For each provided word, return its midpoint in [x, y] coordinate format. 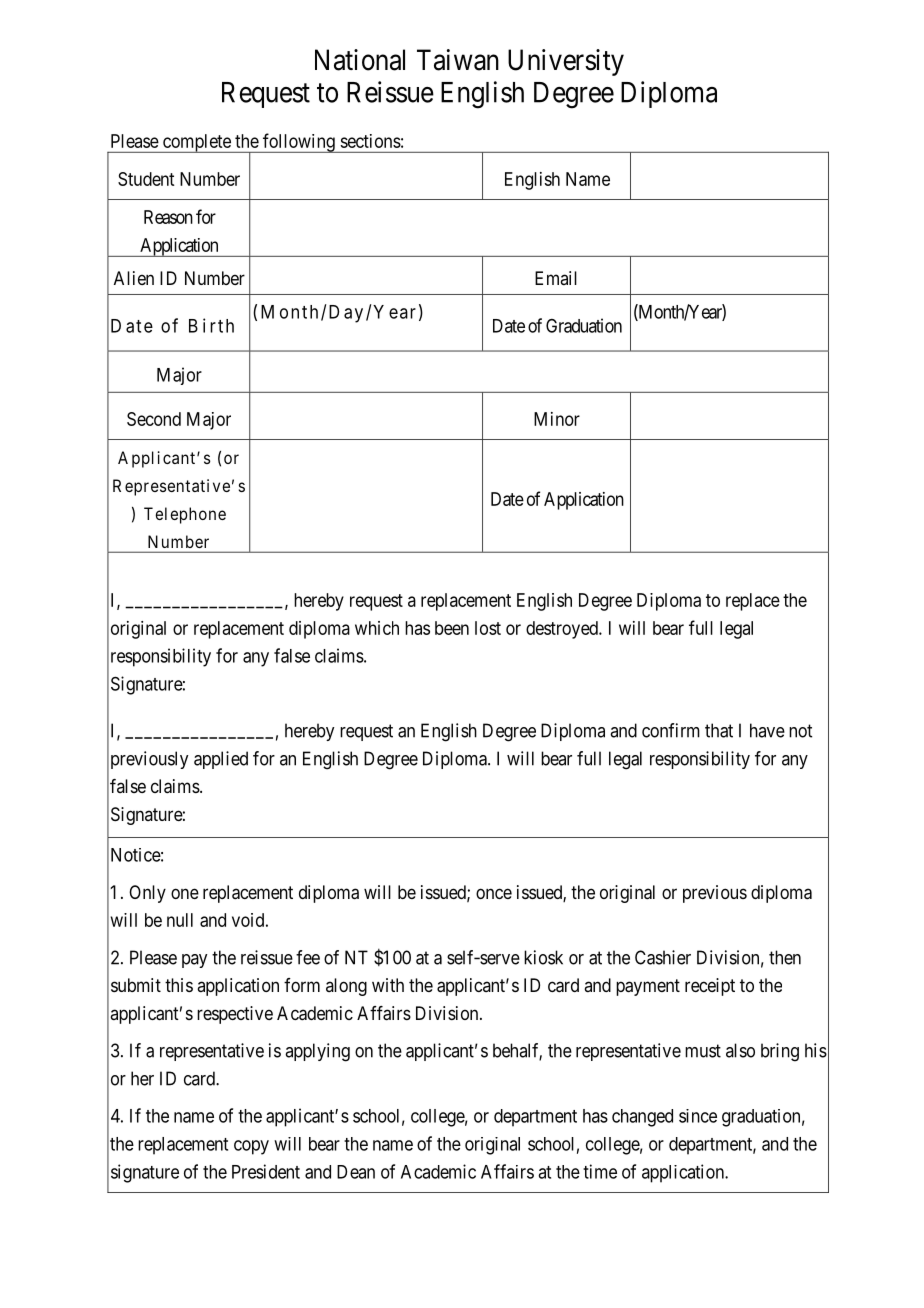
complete [196, 143]
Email [556, 278]
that [719, 730]
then [785, 957]
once [494, 893]
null [180, 920]
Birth [211, 325]
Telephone [185, 515]
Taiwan [458, 60]
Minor [557, 419]
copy [251, 1147]
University [566, 62]
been [452, 628]
